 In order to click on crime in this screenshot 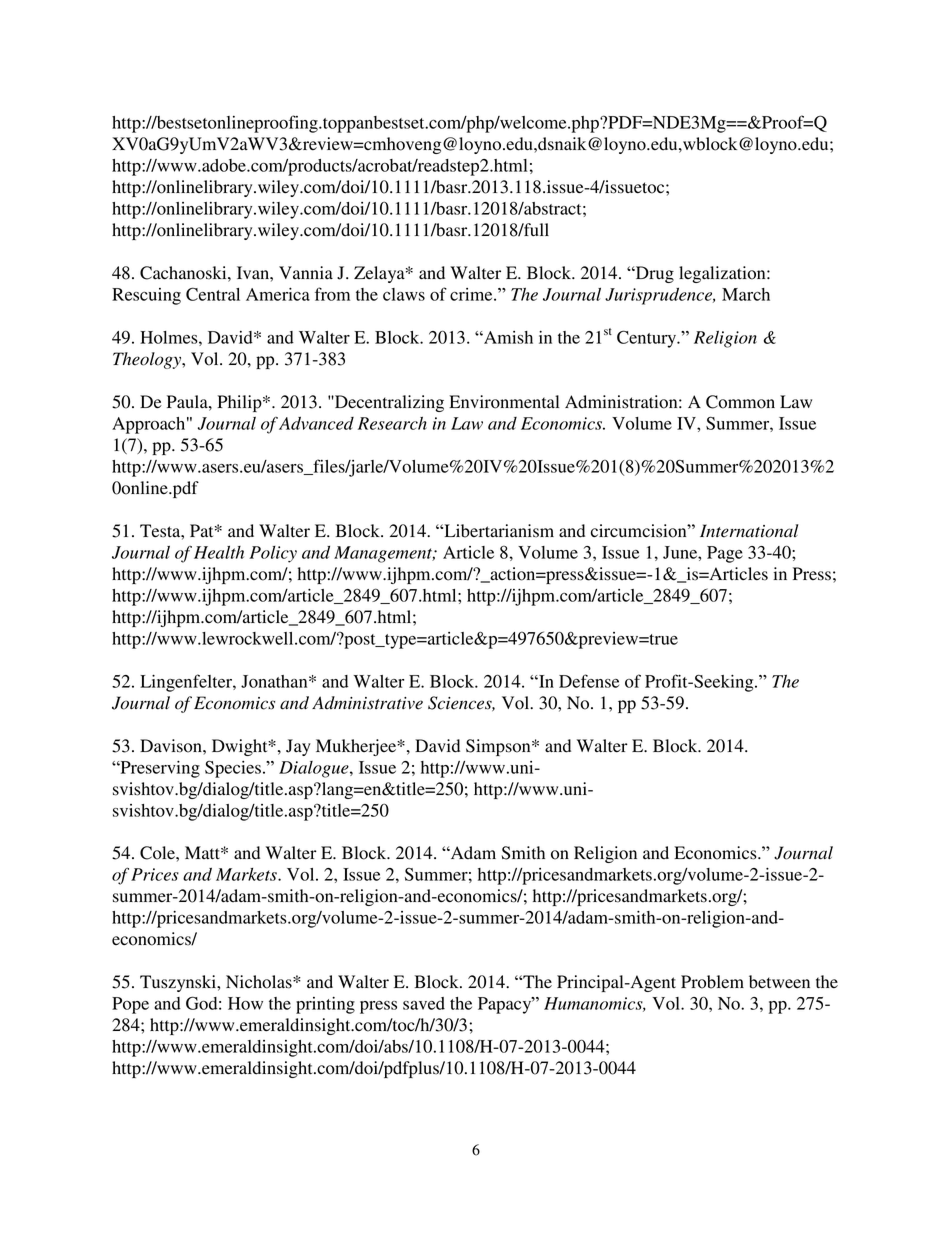, I will do `click(472, 294)`.
